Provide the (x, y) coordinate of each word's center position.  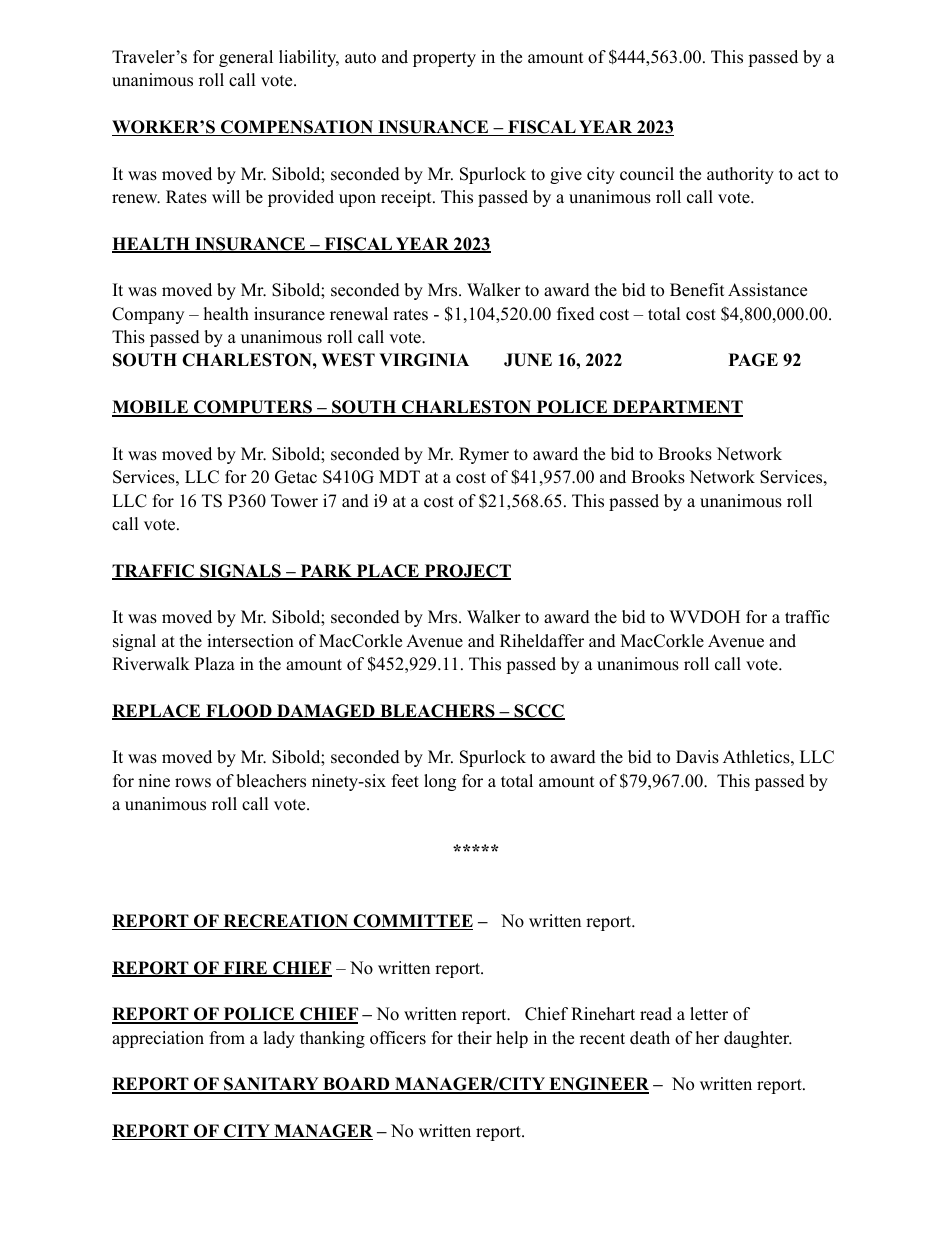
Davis (697, 757)
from (227, 1038)
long (440, 782)
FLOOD (239, 712)
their (475, 1038)
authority (740, 175)
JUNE (528, 360)
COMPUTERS (253, 408)
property (444, 59)
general (246, 58)
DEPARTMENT (676, 408)
